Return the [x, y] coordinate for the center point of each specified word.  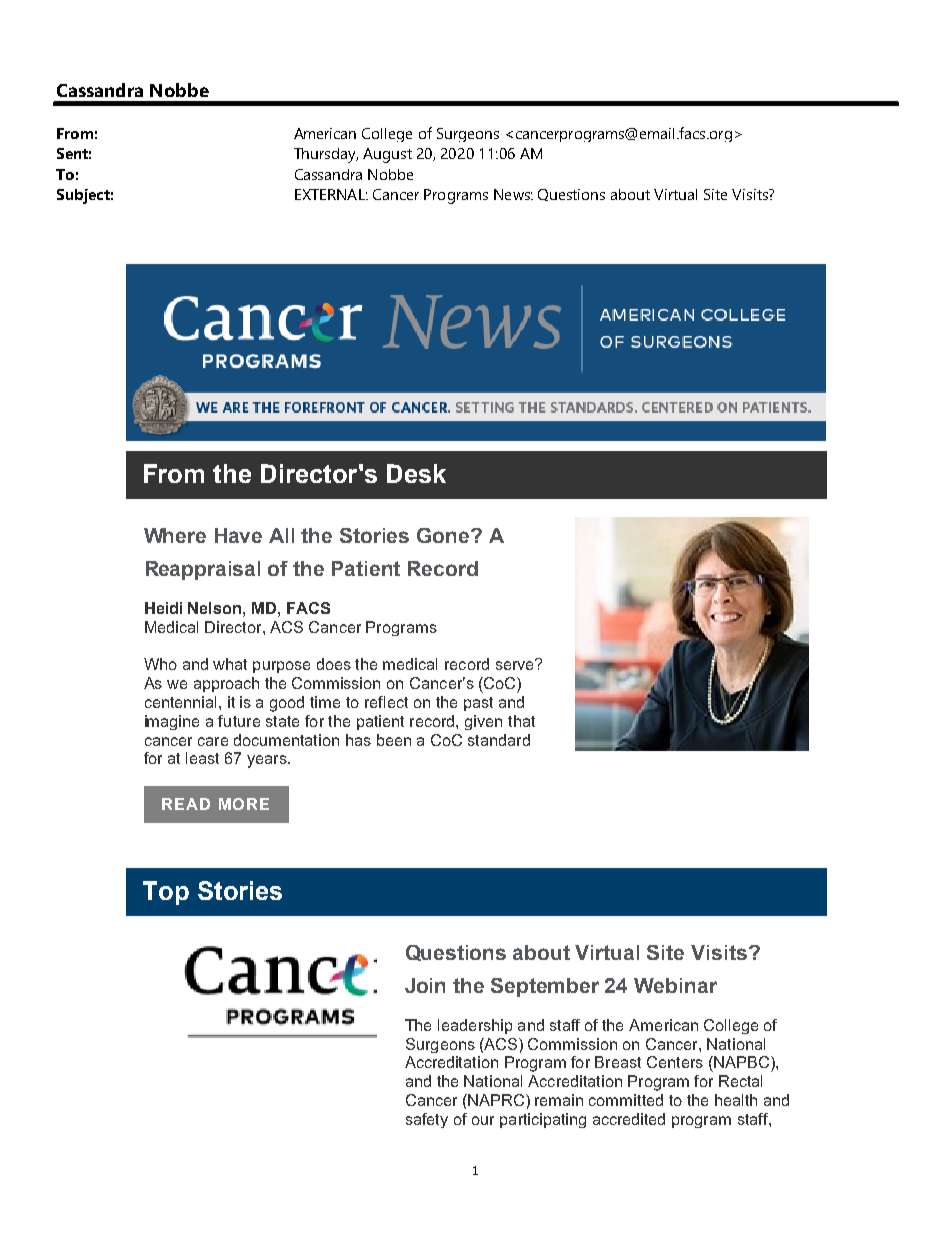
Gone [444, 535]
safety [427, 1120]
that [521, 721]
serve [516, 664]
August [387, 155]
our [483, 1120]
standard [499, 740]
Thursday [326, 155]
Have [238, 535]
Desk [416, 473]
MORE [244, 804]
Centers [675, 1062]
